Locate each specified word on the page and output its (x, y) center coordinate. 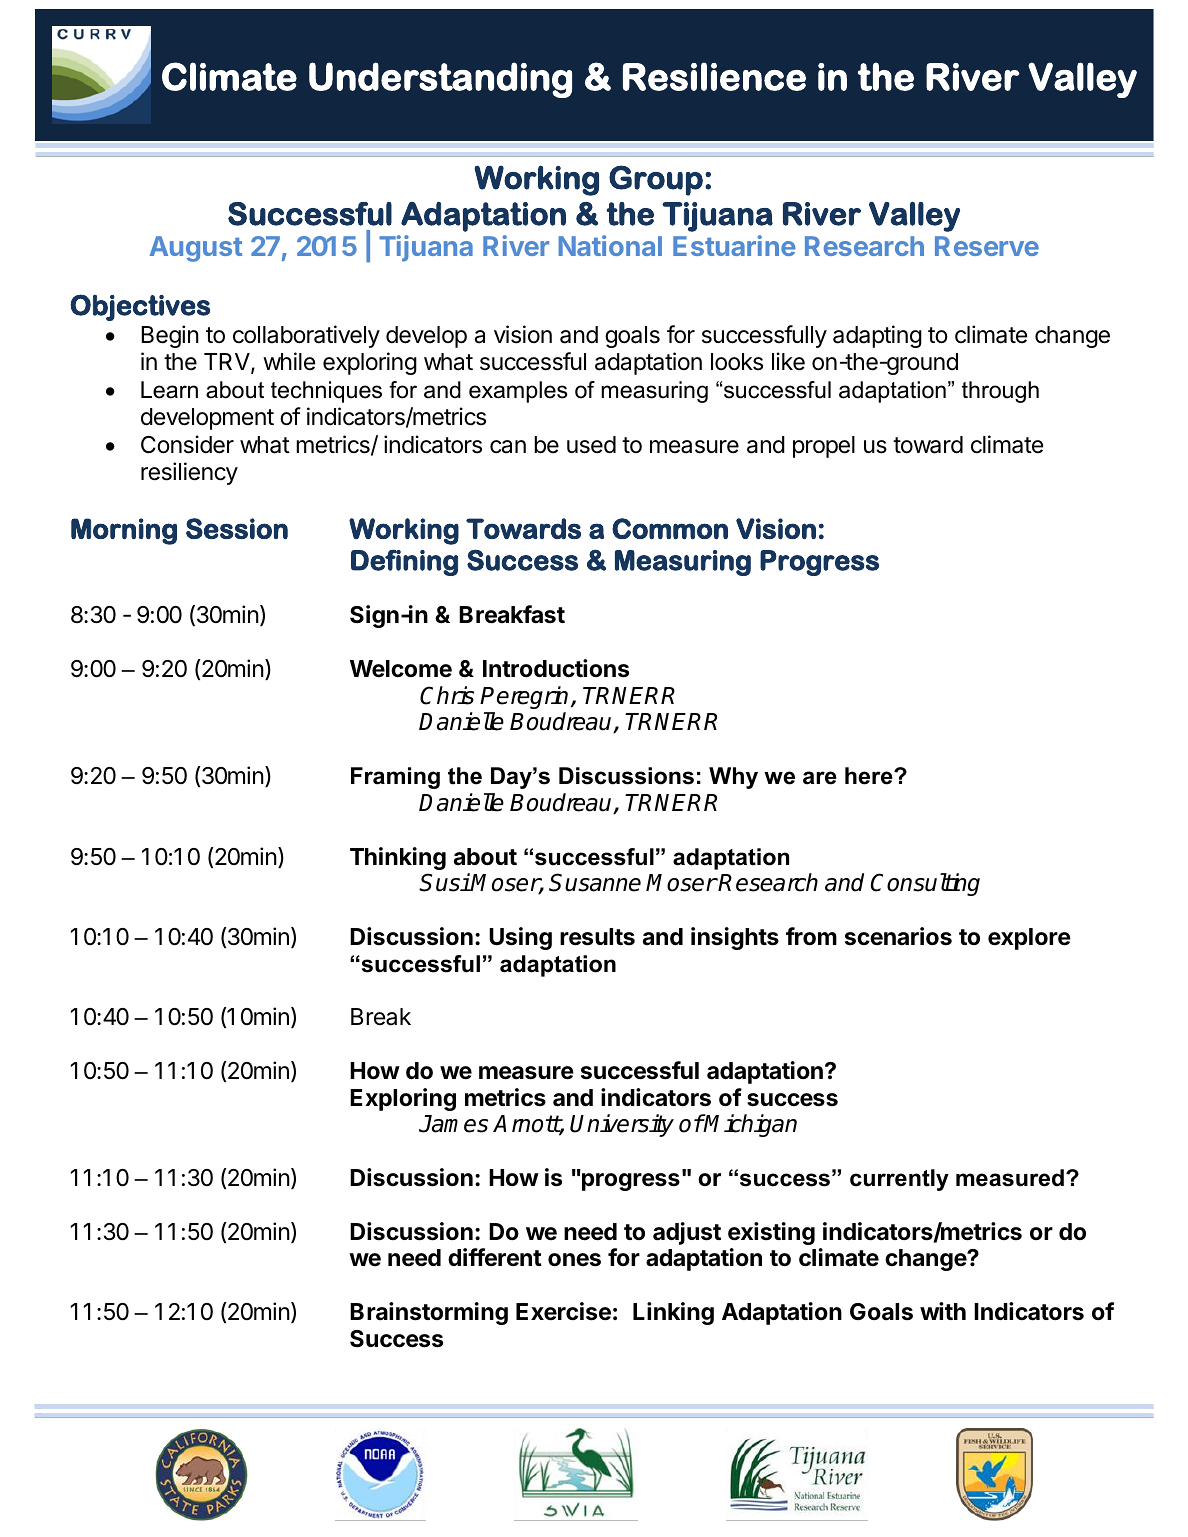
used (591, 445)
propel (824, 447)
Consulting (925, 884)
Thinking (398, 858)
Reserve (987, 246)
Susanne (595, 882)
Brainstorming (429, 1313)
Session (237, 528)
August (196, 249)
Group (656, 180)
